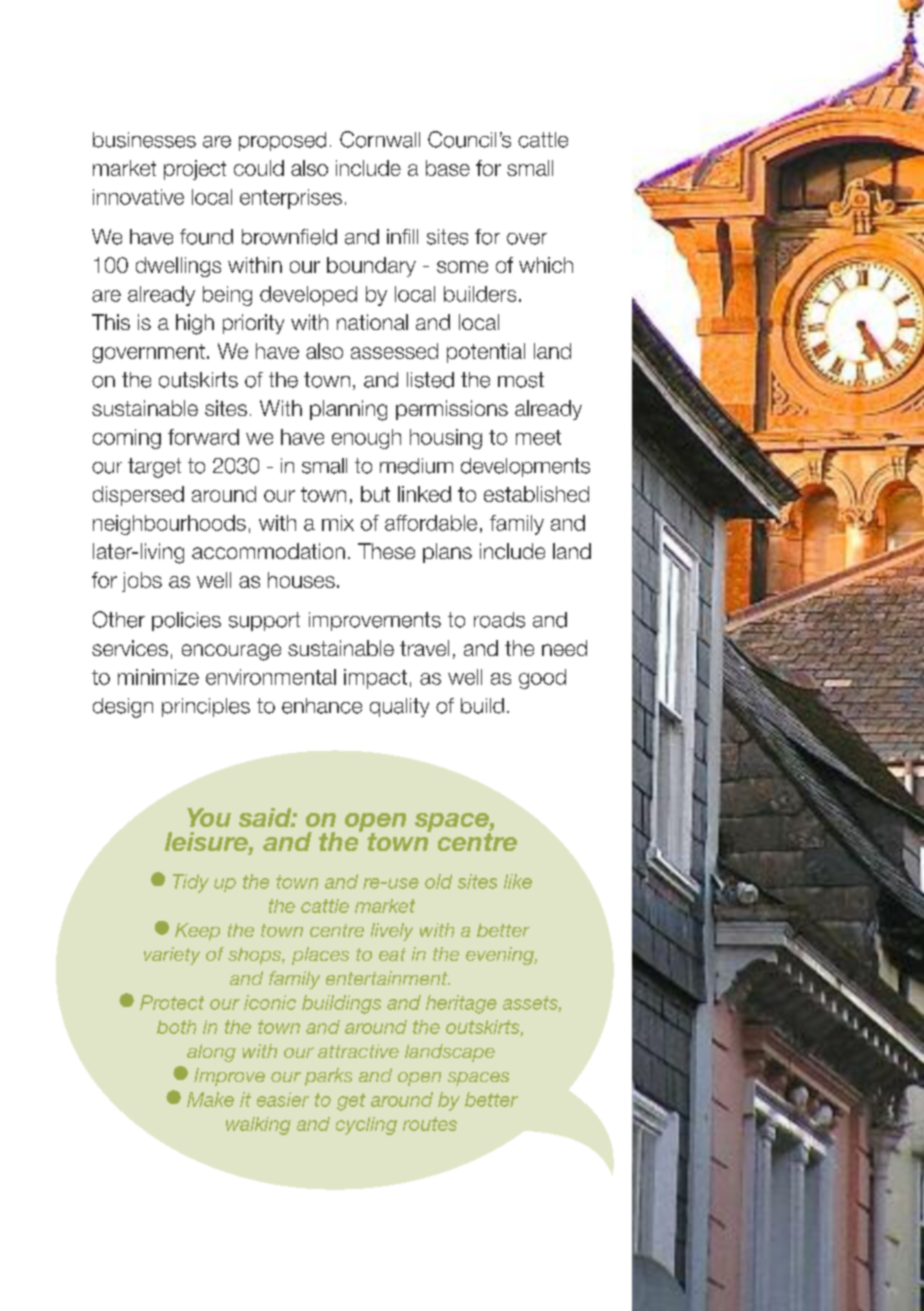 This screenshot has width=924, height=1311. Describe the element at coordinates (380, 139) in the screenshot. I see `Cornwall` at that location.
